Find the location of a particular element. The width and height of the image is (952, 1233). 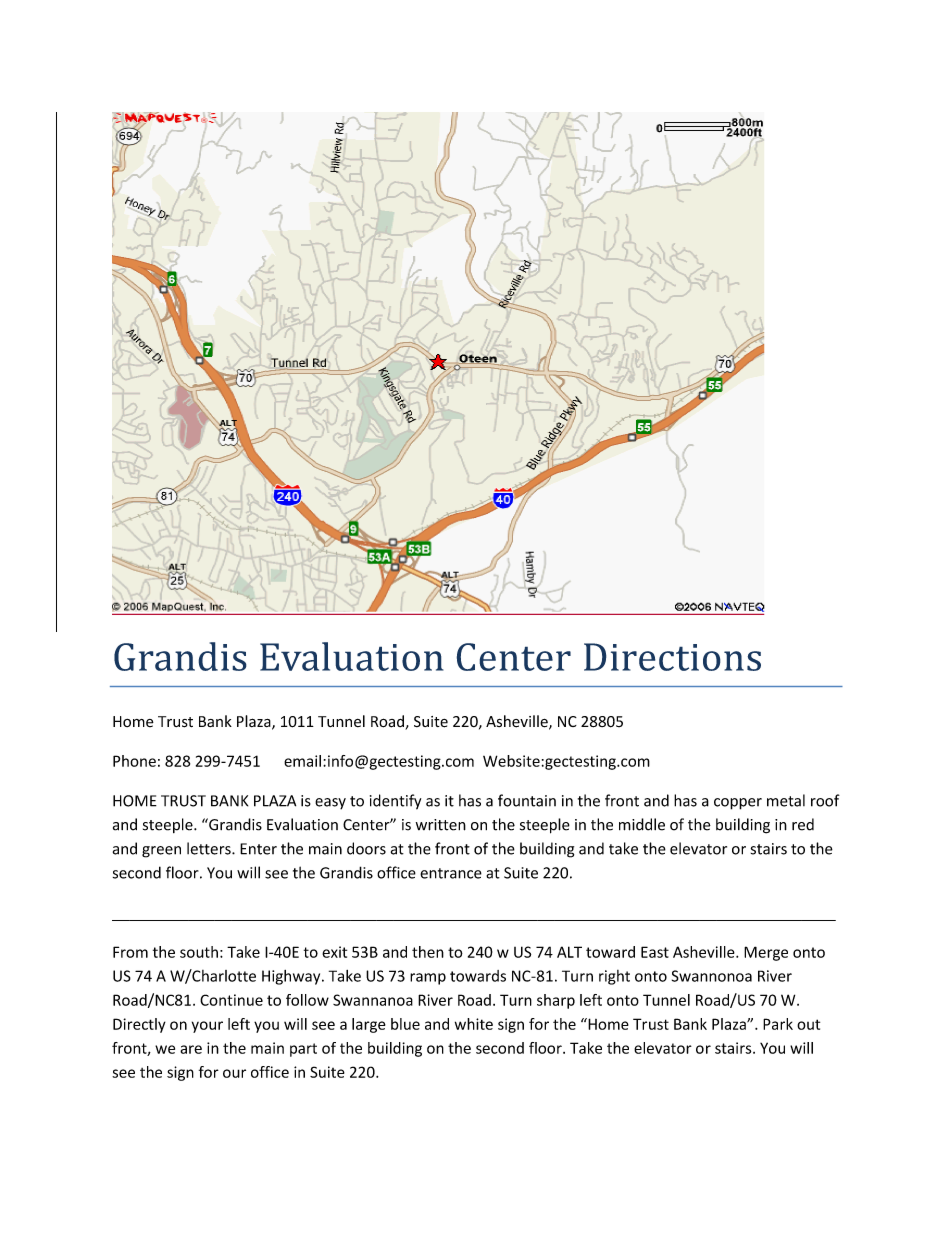

white is located at coordinates (474, 1024).
